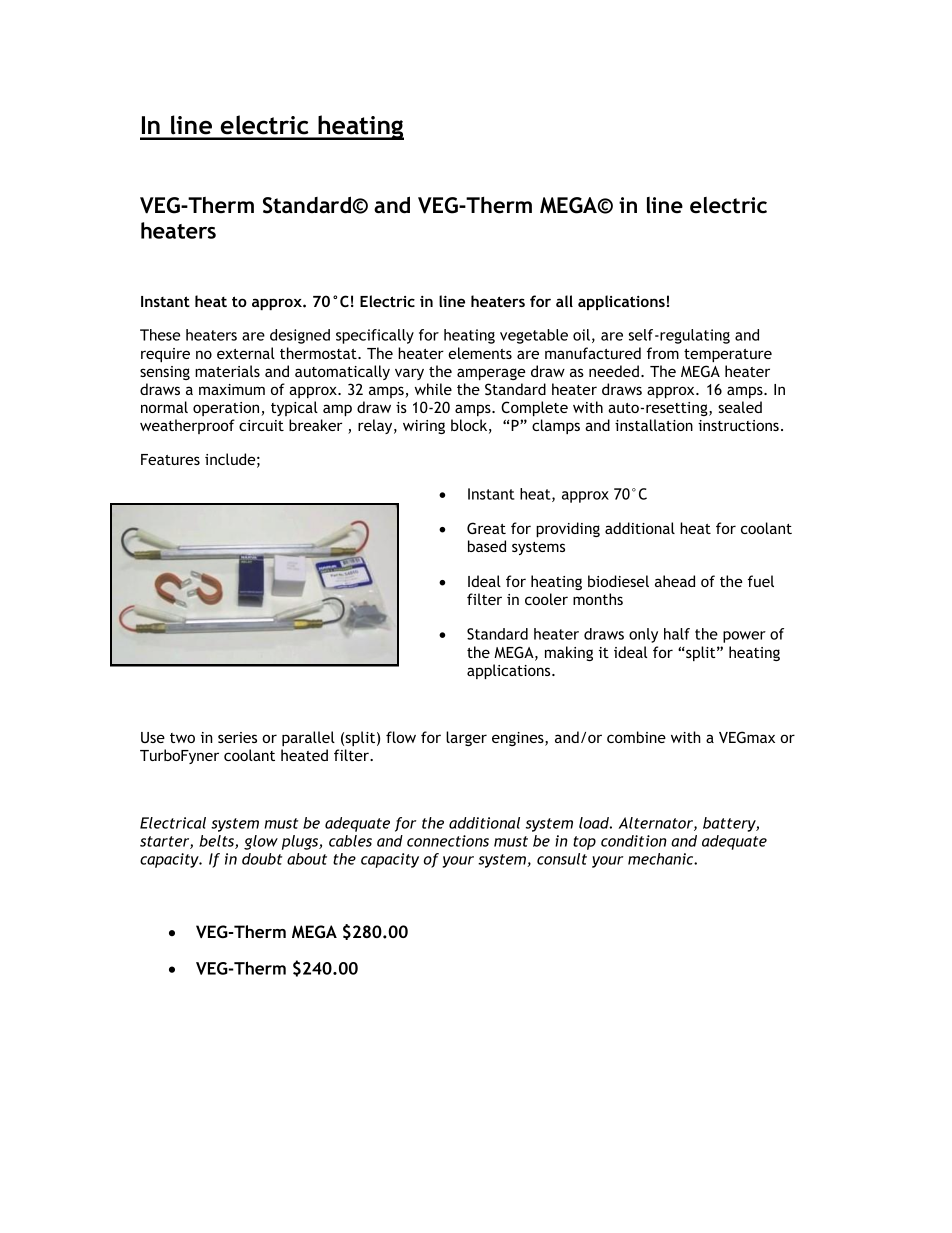  I want to click on condition, so click(634, 841).
